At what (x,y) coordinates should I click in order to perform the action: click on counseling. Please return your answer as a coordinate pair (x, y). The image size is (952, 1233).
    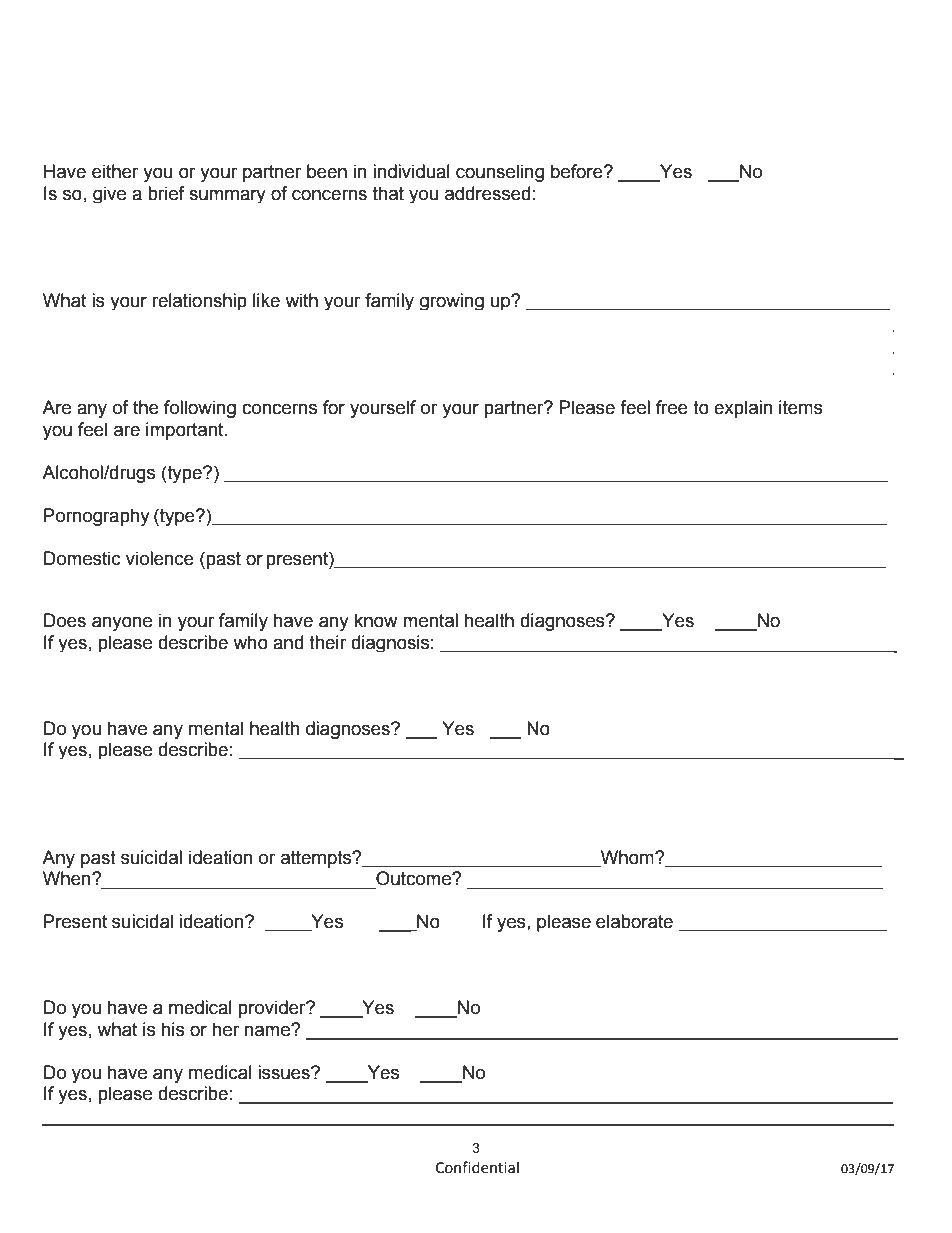
    Looking at the image, I should click on (500, 173).
